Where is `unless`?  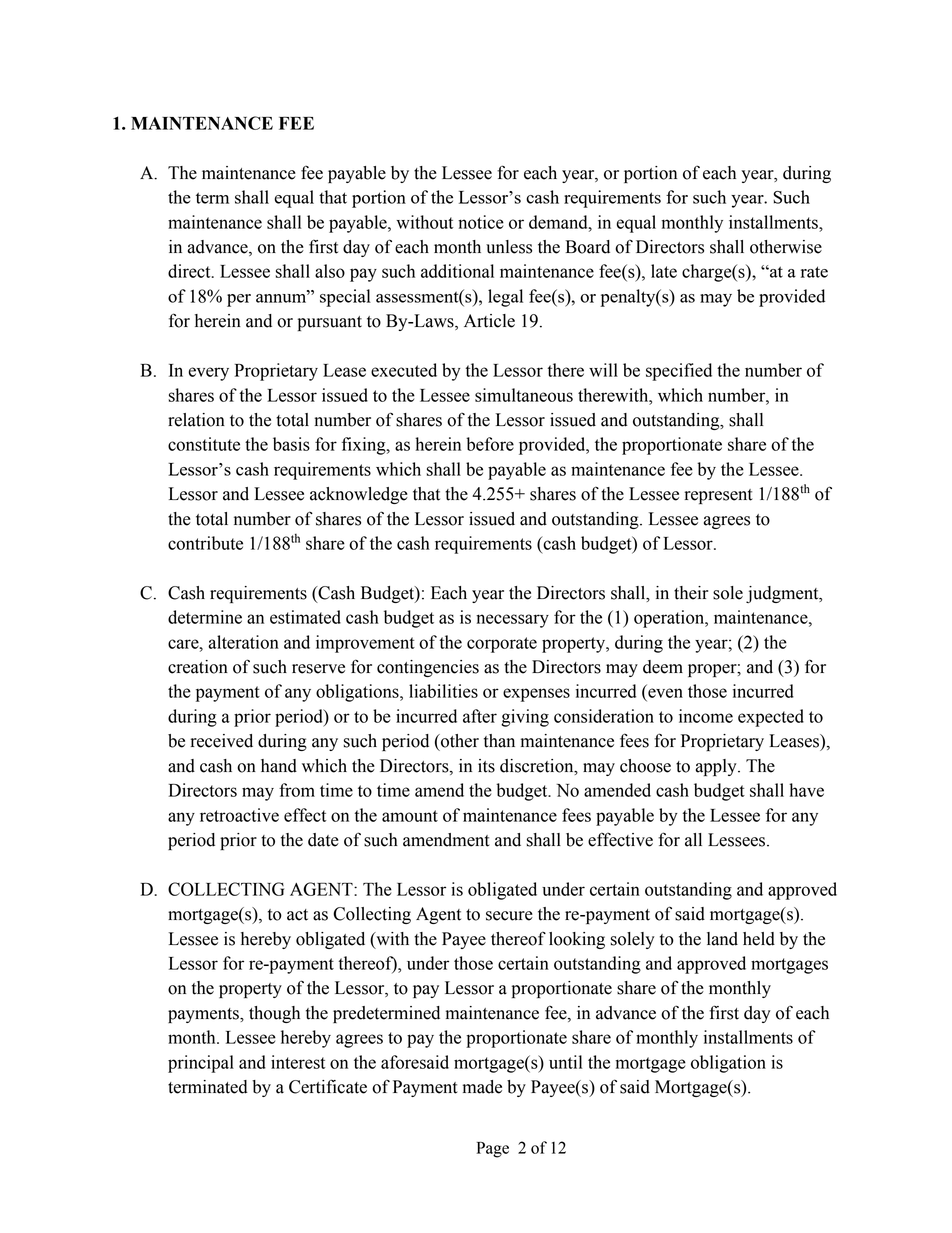
unless is located at coordinates (509, 247).
